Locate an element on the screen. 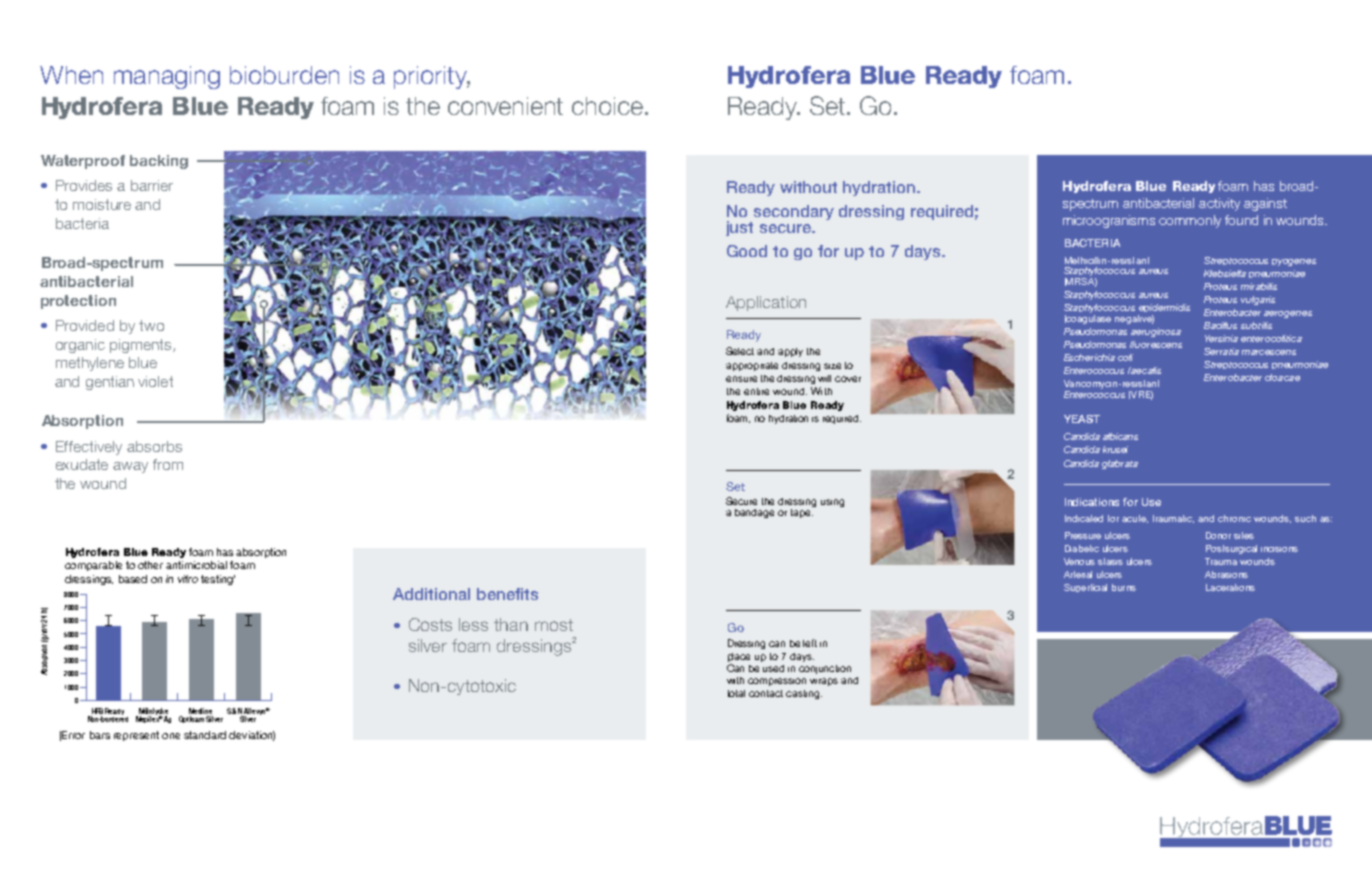  activity is located at coordinates (1219, 204).
